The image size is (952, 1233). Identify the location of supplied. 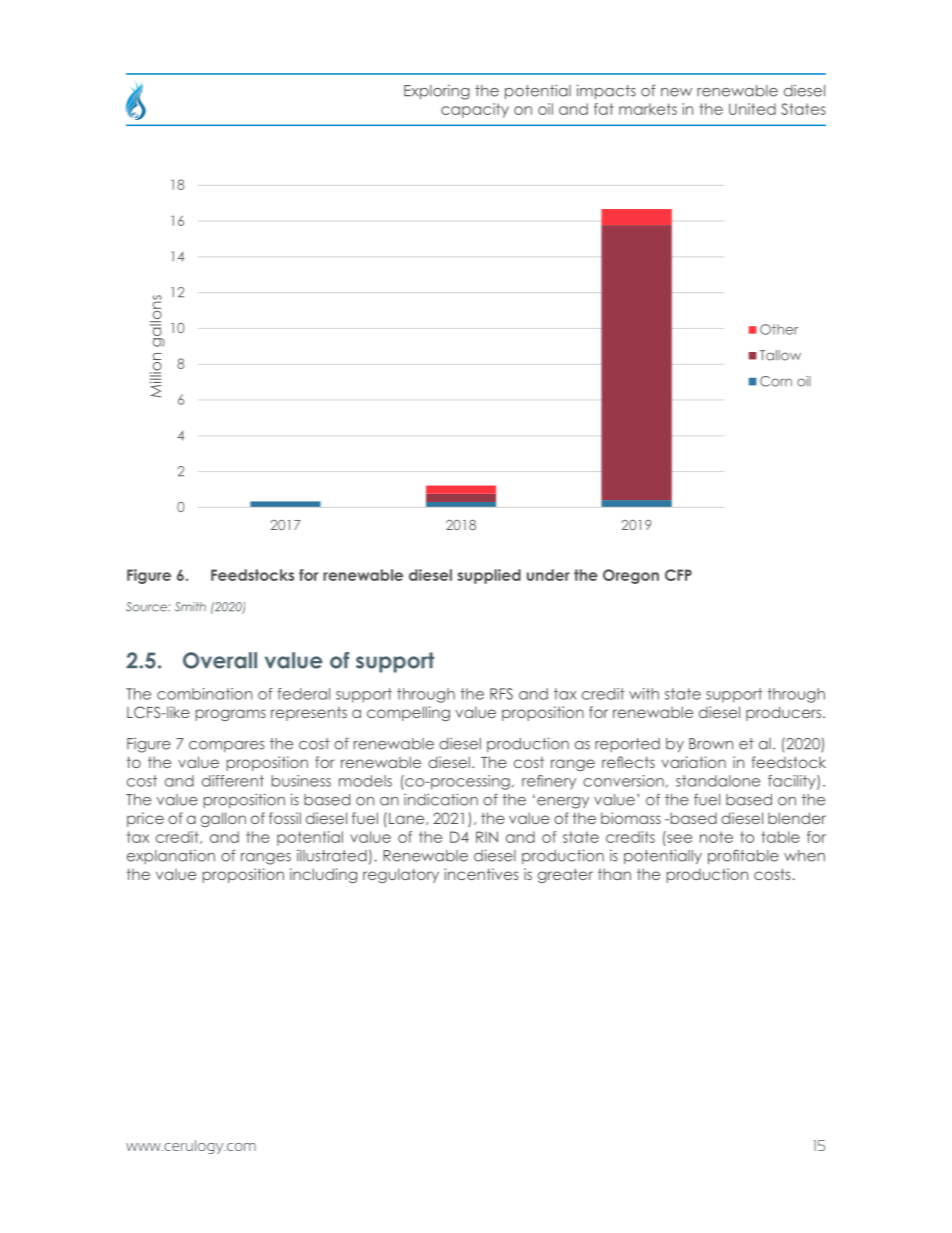
(489, 576).
